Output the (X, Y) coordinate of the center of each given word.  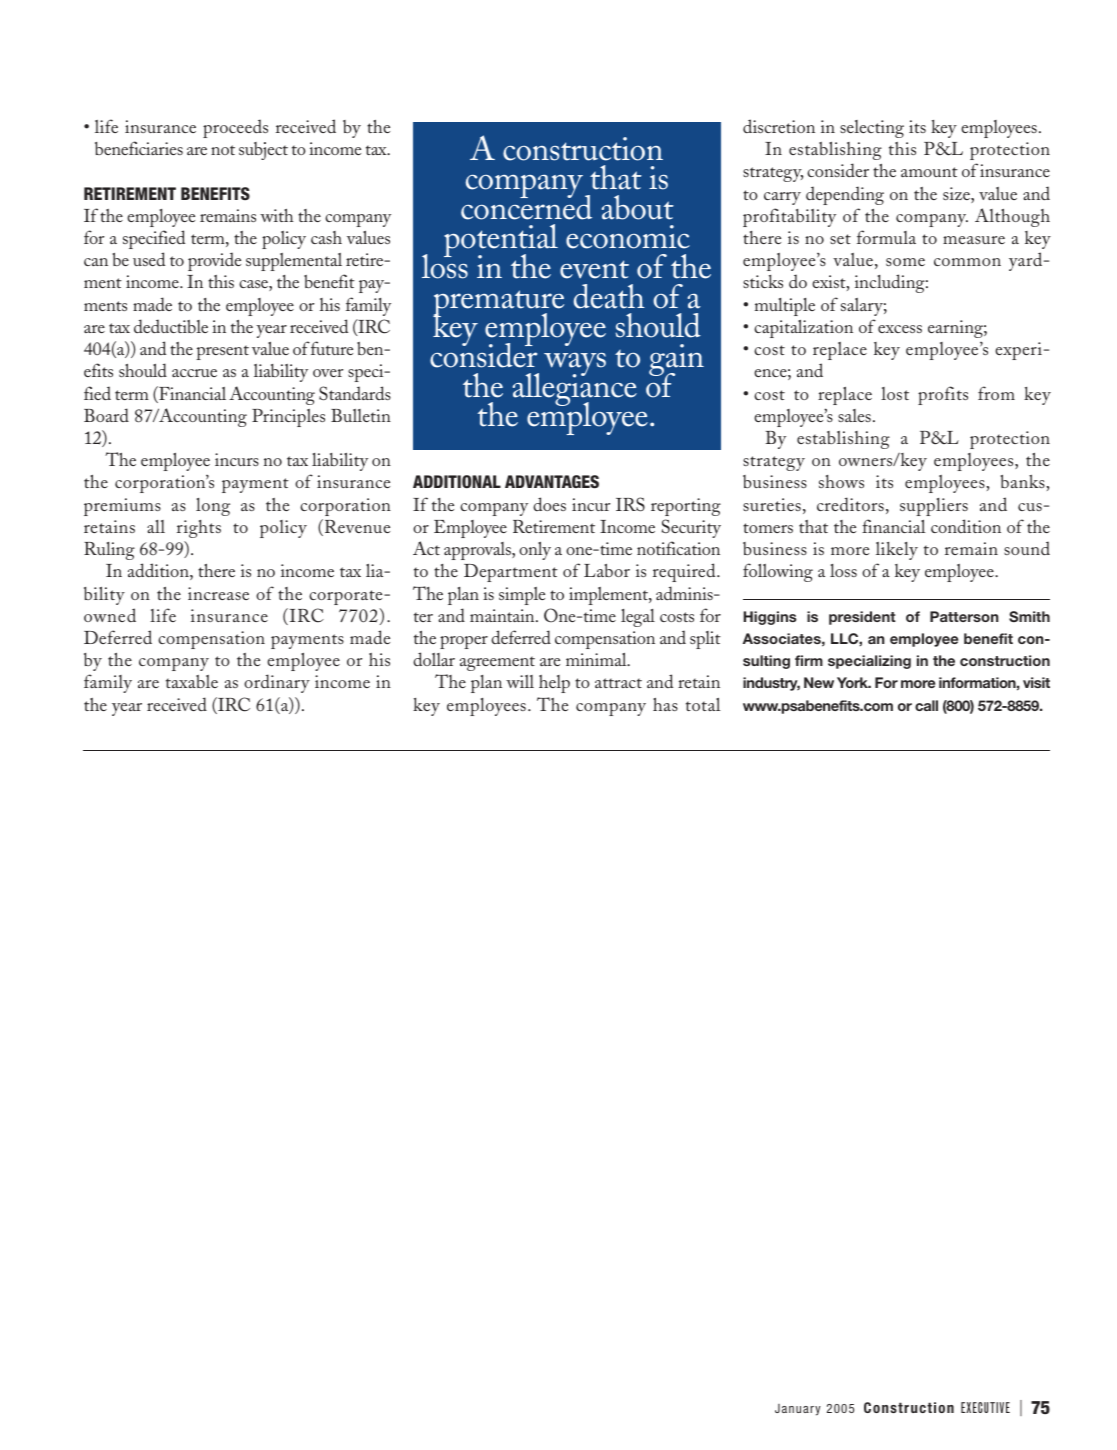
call (926, 705)
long (213, 507)
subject (263, 151)
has (665, 704)
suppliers (934, 507)
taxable (192, 681)
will (520, 681)
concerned (526, 206)
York (854, 682)
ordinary (277, 683)
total (703, 704)
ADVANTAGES (552, 482)
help (554, 684)
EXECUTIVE (985, 1407)
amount (929, 172)
